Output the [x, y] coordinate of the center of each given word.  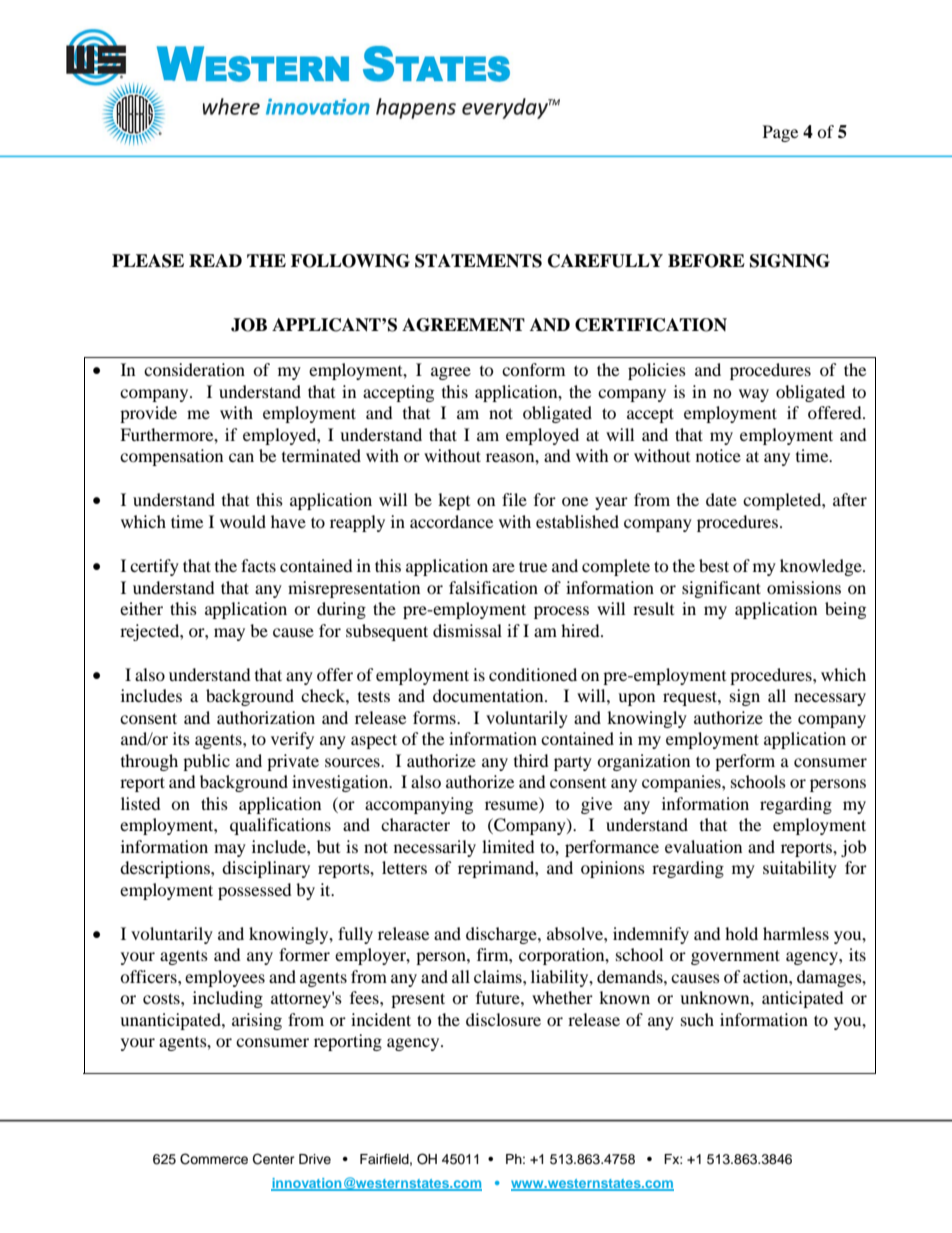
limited [508, 846]
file [514, 499]
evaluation [703, 846]
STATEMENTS [478, 261]
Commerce [214, 1159]
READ [215, 260]
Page [780, 133]
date [721, 499]
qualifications [280, 826]
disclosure [503, 1019]
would [243, 521]
